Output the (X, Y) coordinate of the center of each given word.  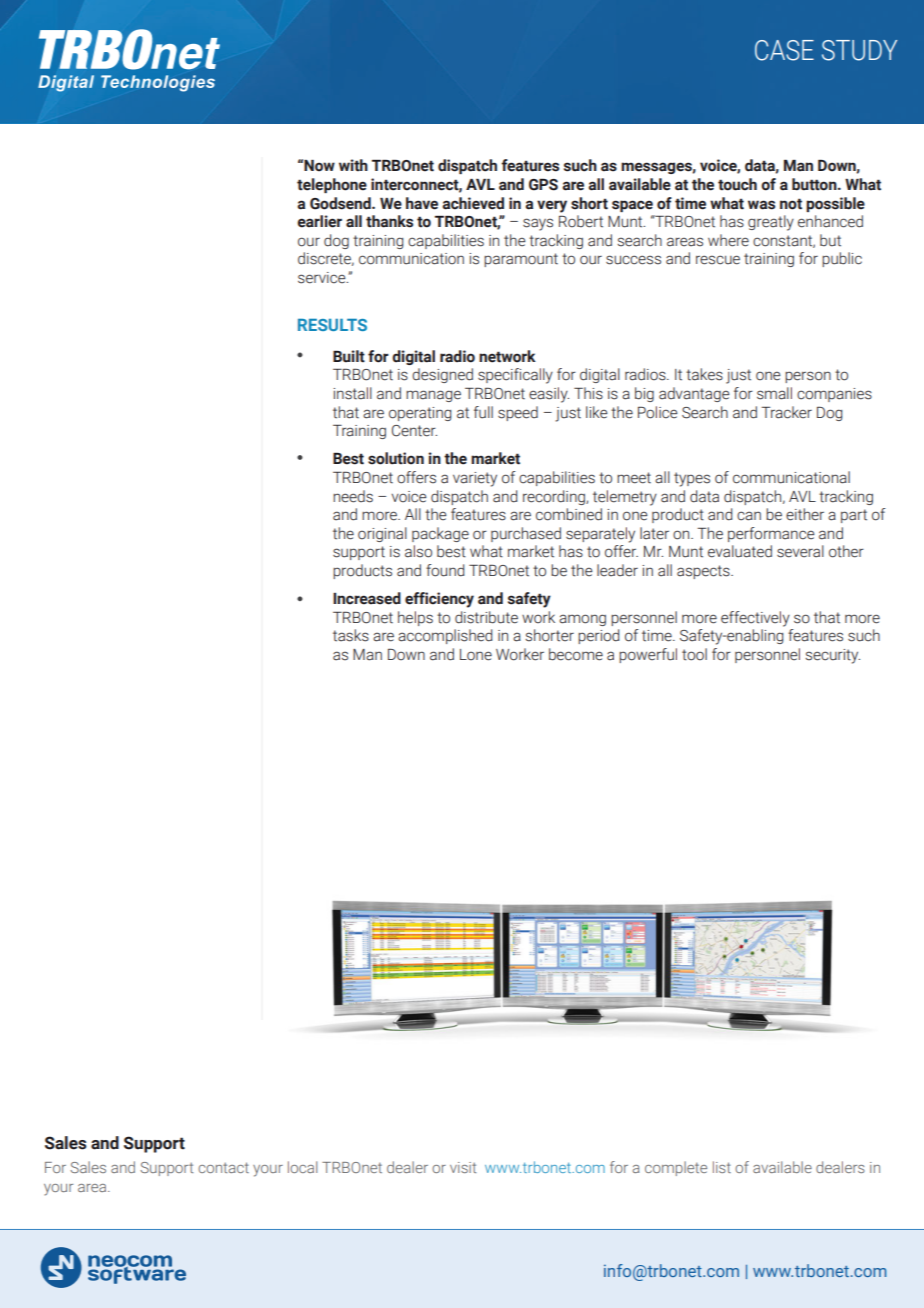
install (352, 393)
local (302, 1167)
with (353, 165)
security (833, 656)
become (576, 654)
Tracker (786, 412)
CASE (784, 50)
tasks (351, 635)
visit (463, 1167)
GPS (543, 185)
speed (518, 413)
